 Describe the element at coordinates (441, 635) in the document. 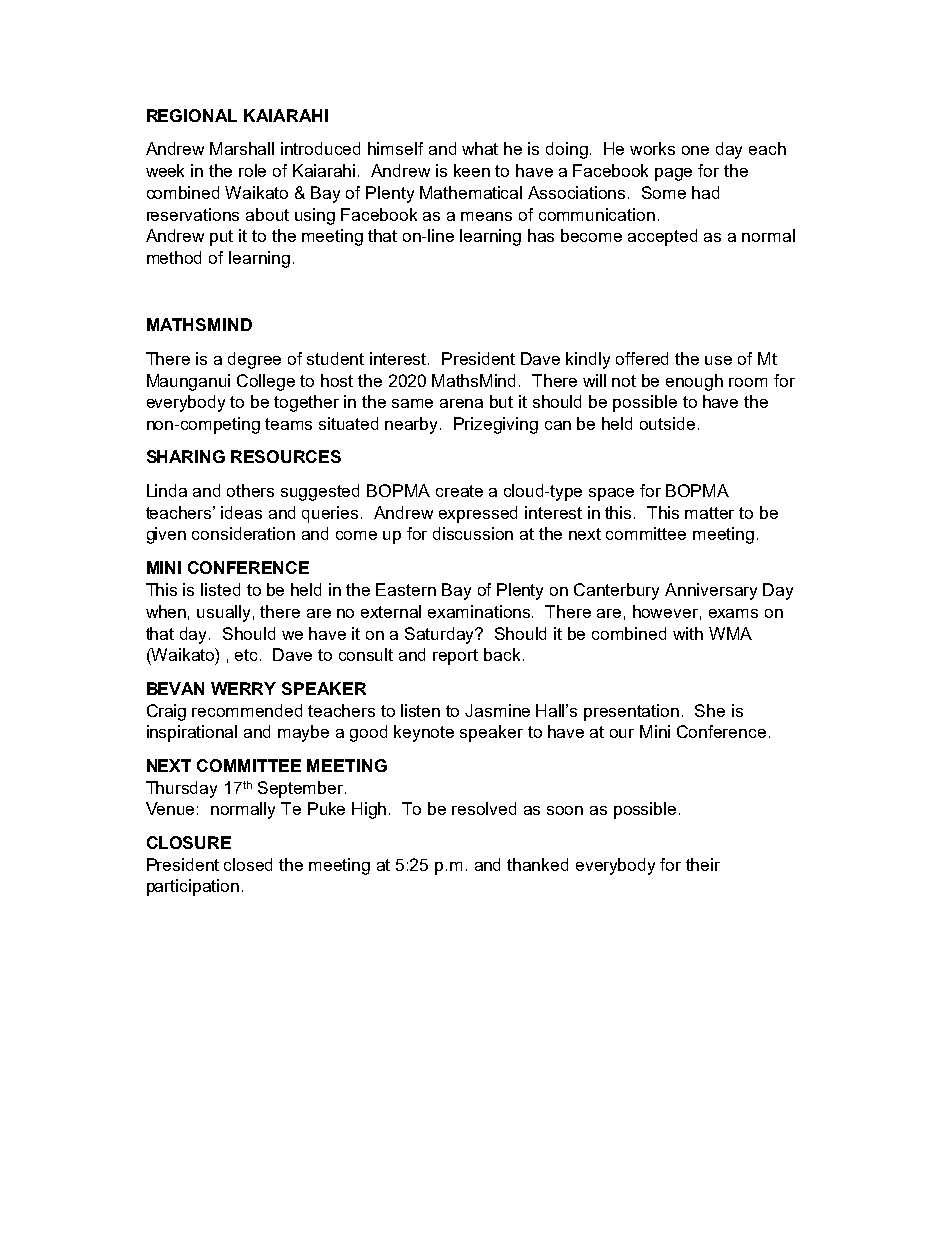

I see `Saturday` at that location.
